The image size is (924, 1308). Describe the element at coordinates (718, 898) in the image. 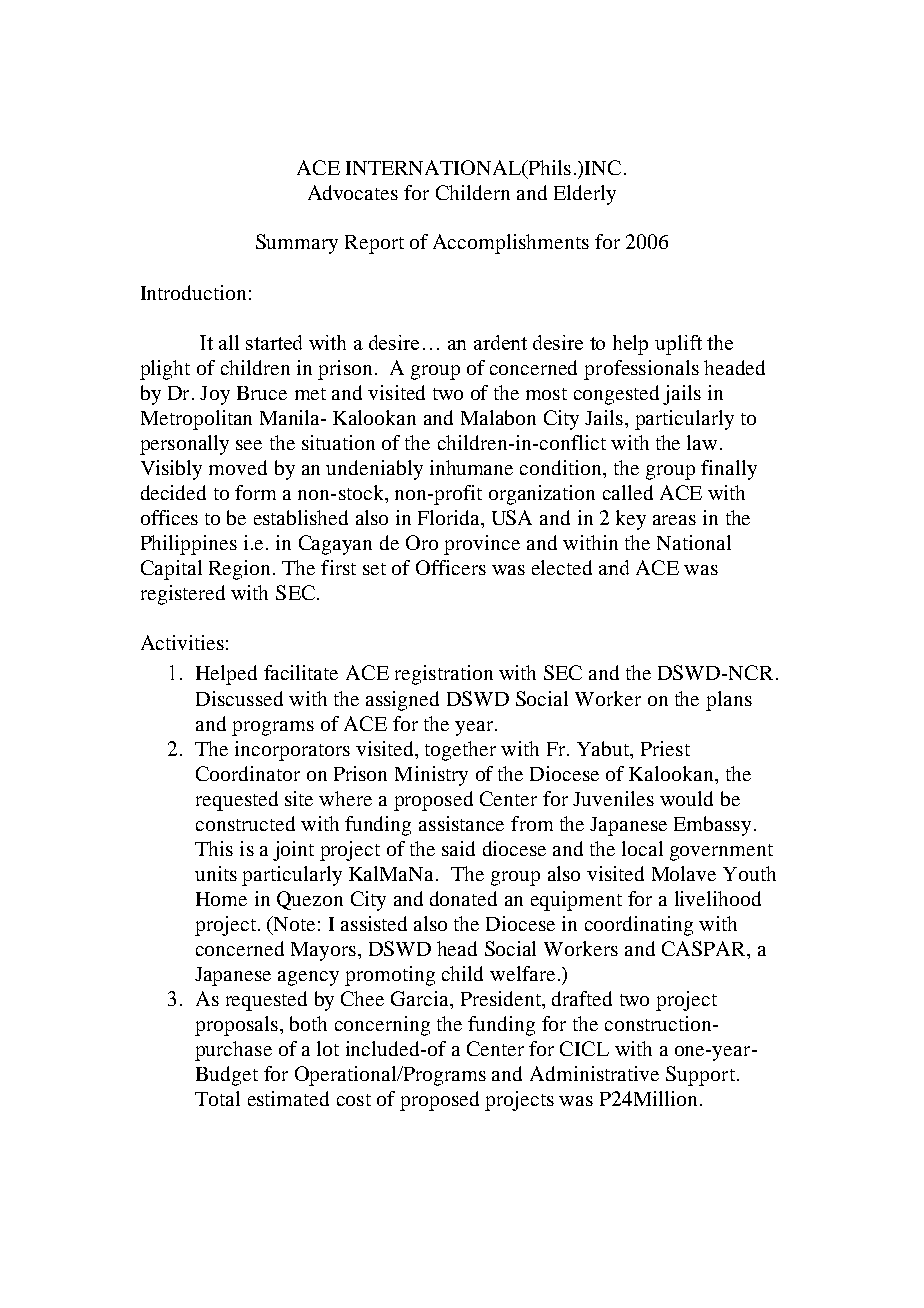

I see `livelihood` at that location.
